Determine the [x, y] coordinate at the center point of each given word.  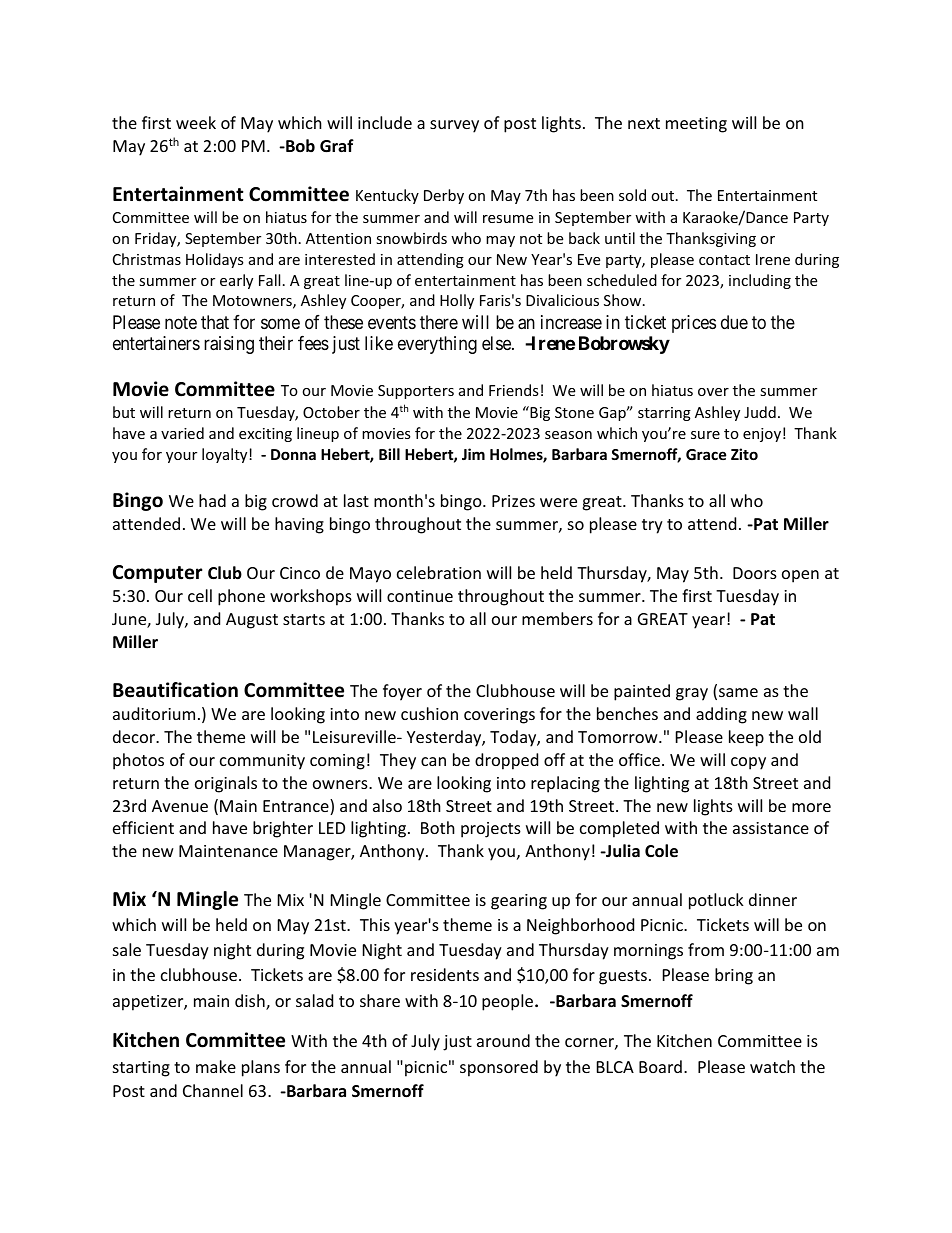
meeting [696, 125]
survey [454, 126]
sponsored [499, 1068]
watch [772, 1066]
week [196, 122]
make [216, 1066]
